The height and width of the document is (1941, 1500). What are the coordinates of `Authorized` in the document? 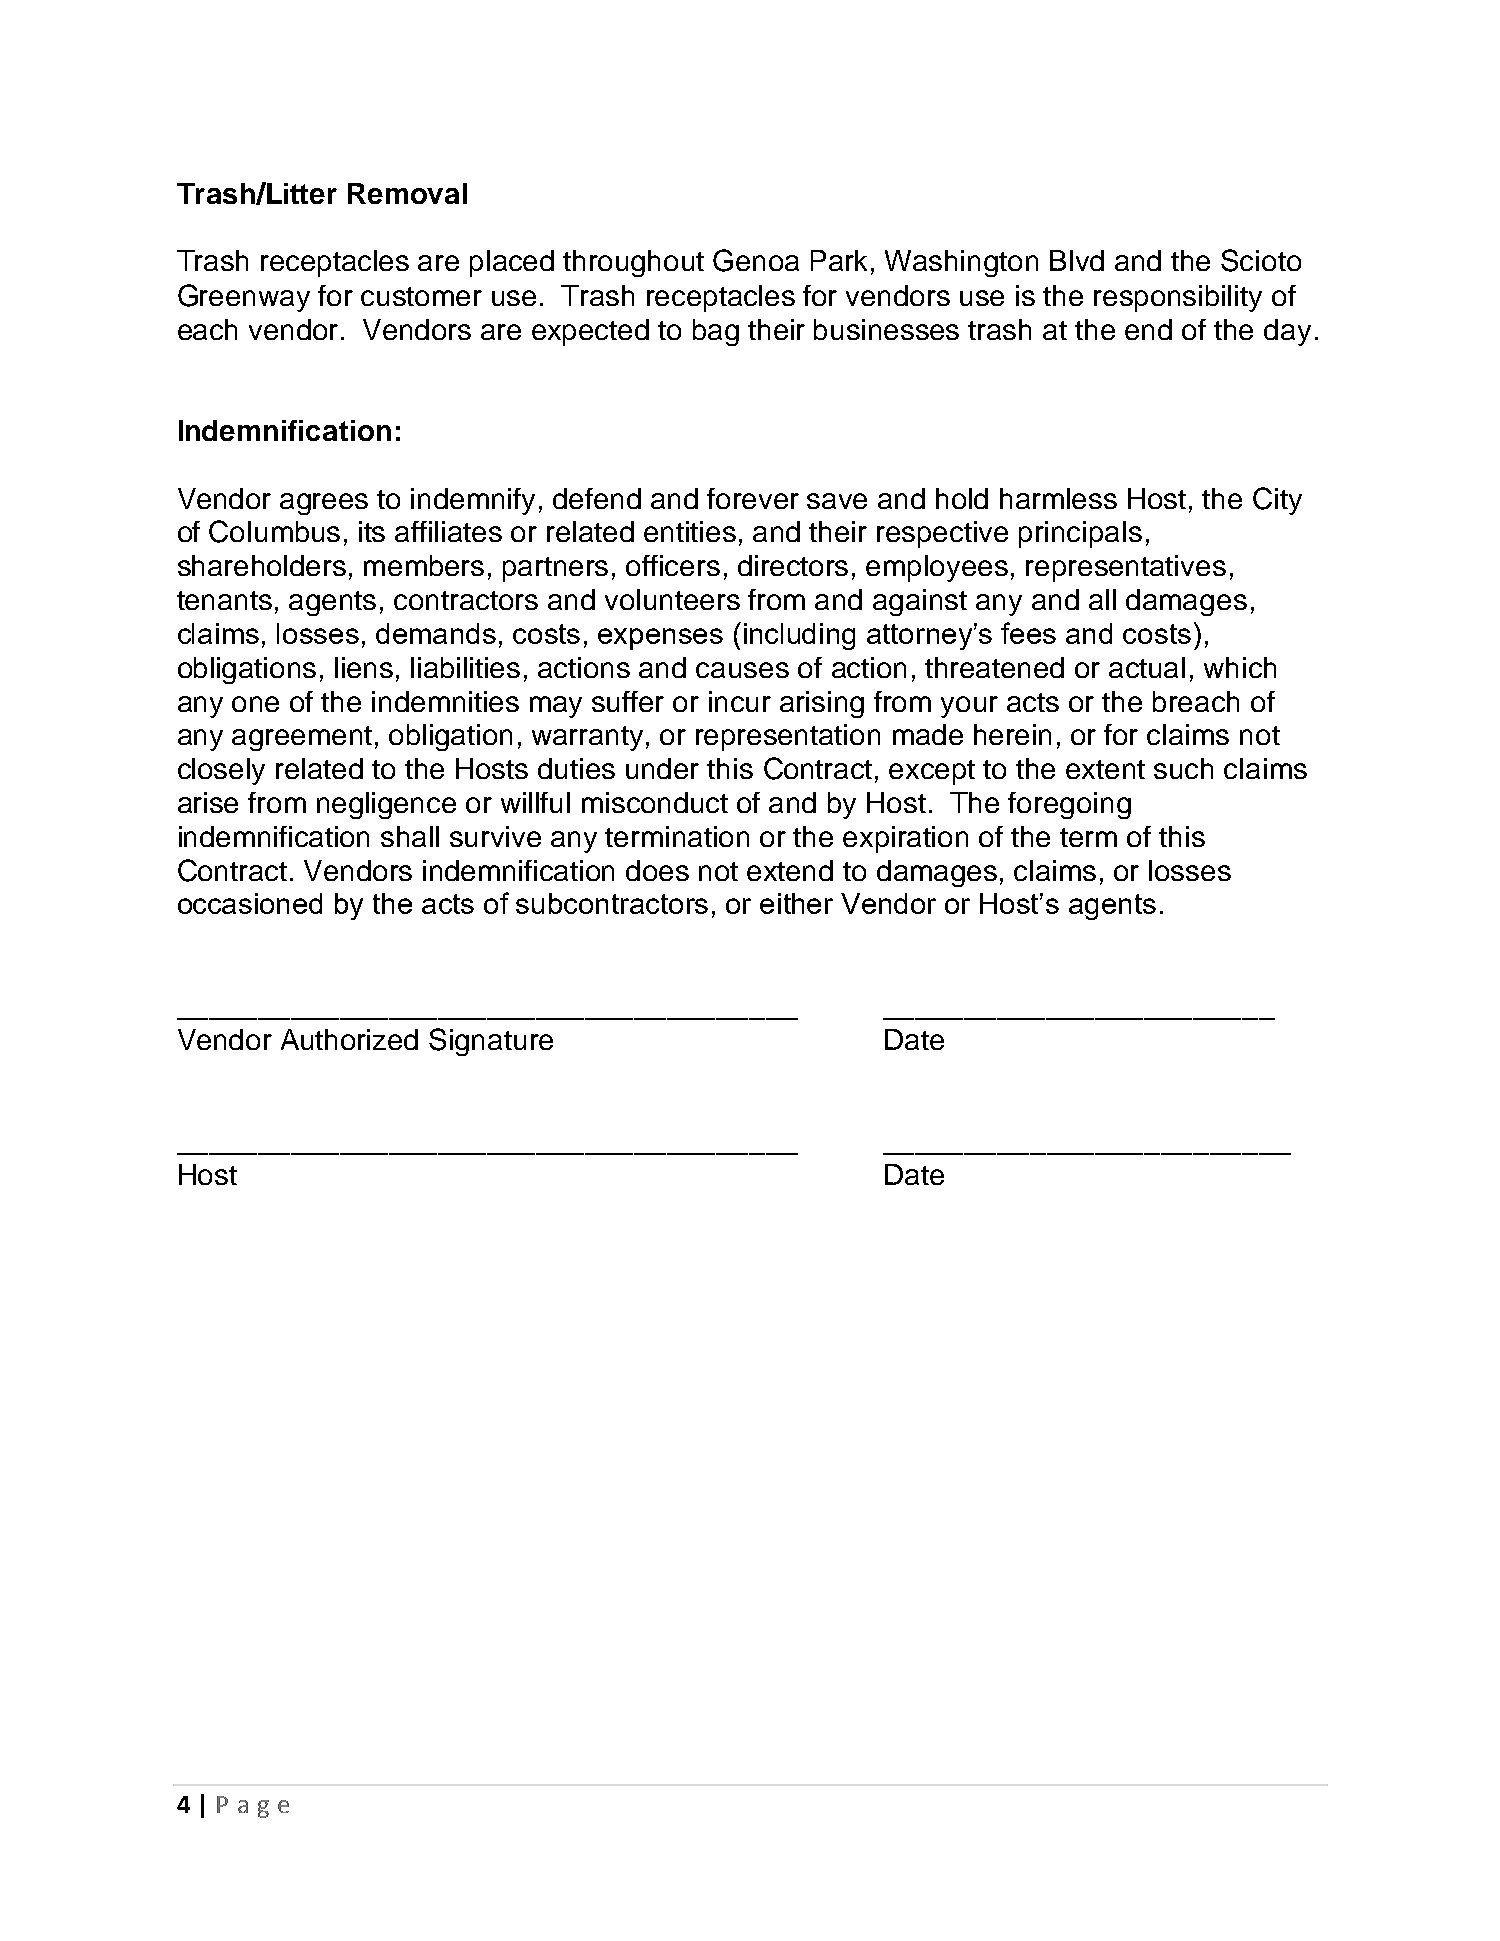 It's located at (349, 1039).
